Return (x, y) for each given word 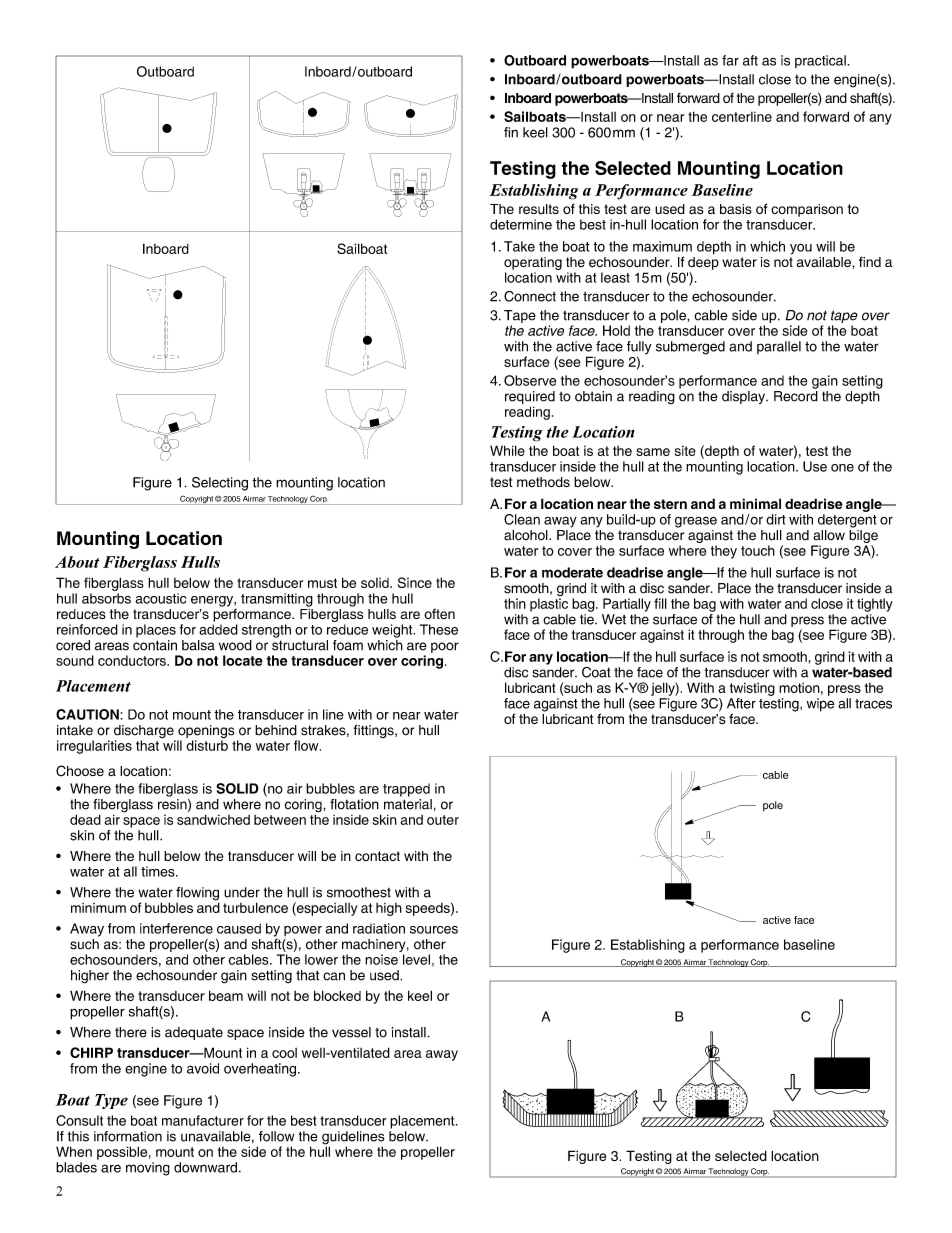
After (741, 703)
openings (205, 733)
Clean (522, 519)
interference (176, 928)
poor (445, 647)
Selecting (220, 484)
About (77, 562)
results (539, 209)
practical (821, 61)
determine (521, 224)
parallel (779, 347)
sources (434, 930)
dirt (776, 519)
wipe (821, 705)
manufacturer (203, 1120)
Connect (530, 296)
